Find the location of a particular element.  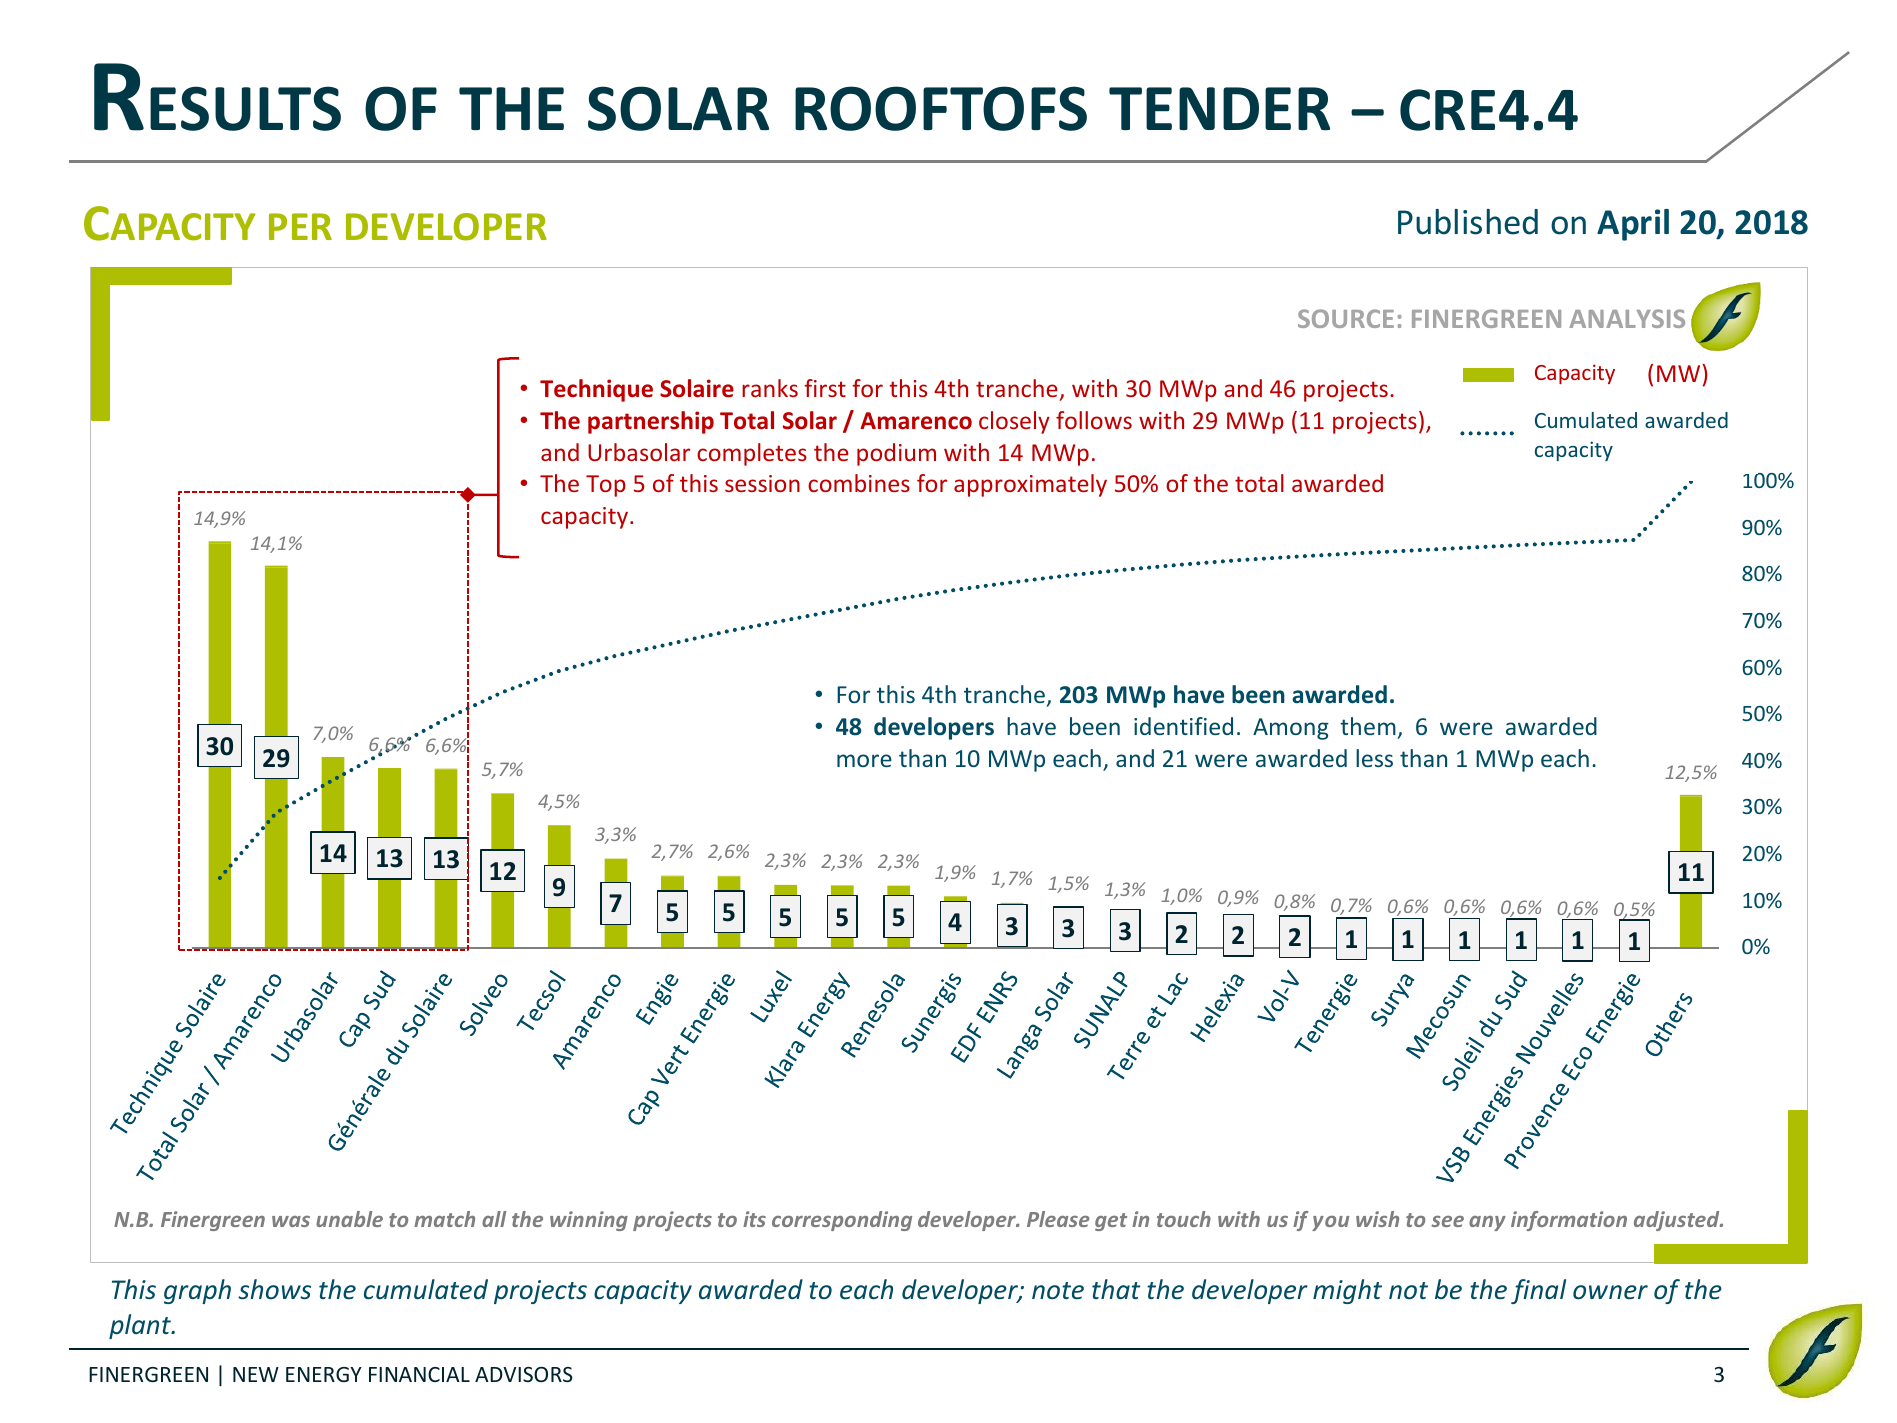

ENERGY is located at coordinates (324, 1374).
